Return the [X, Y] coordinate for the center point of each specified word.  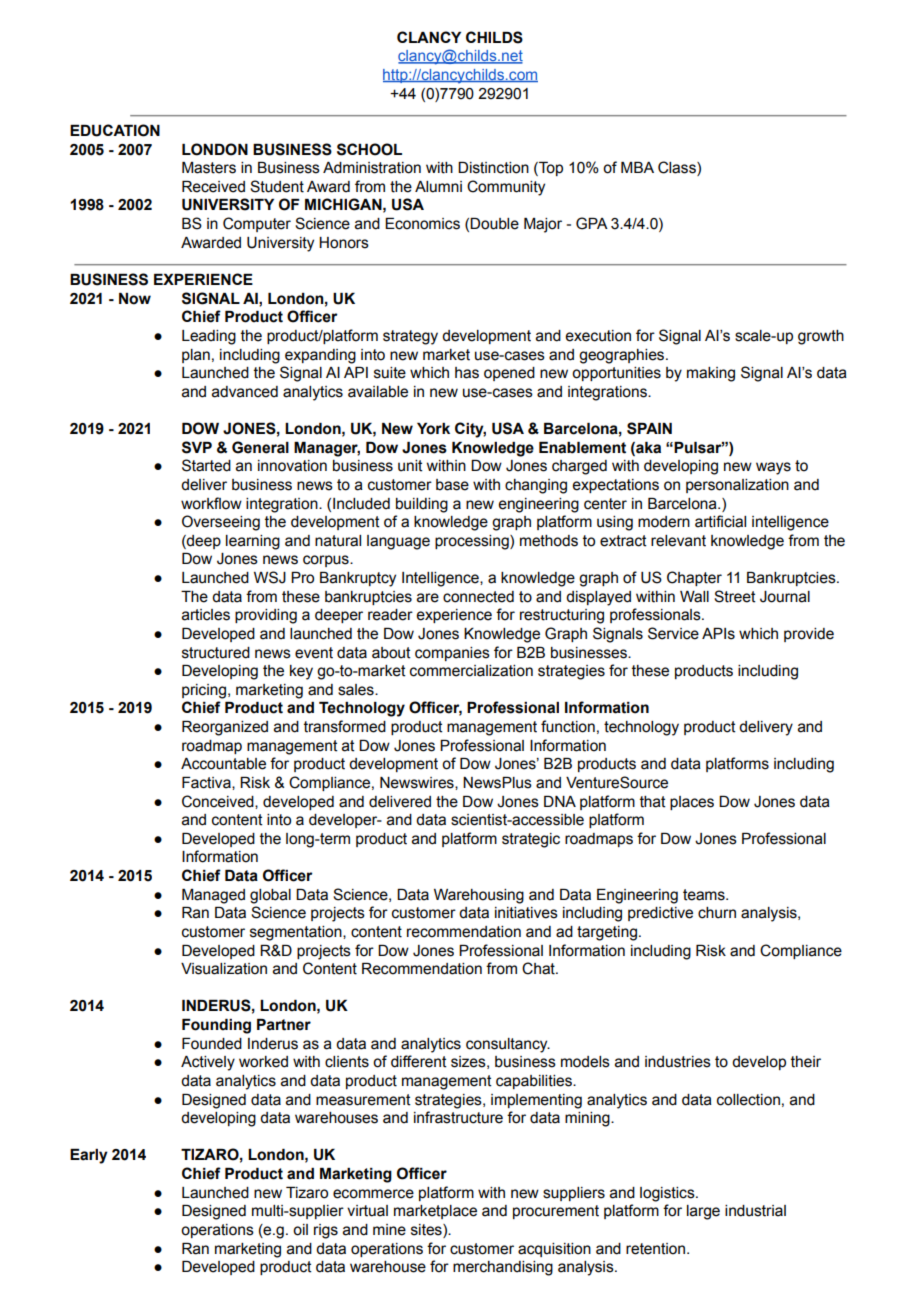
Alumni [438, 187]
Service [673, 633]
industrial [755, 1211]
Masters [209, 168]
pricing [204, 691]
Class [678, 168]
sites [427, 1231]
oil [300, 1230]
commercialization [471, 671]
